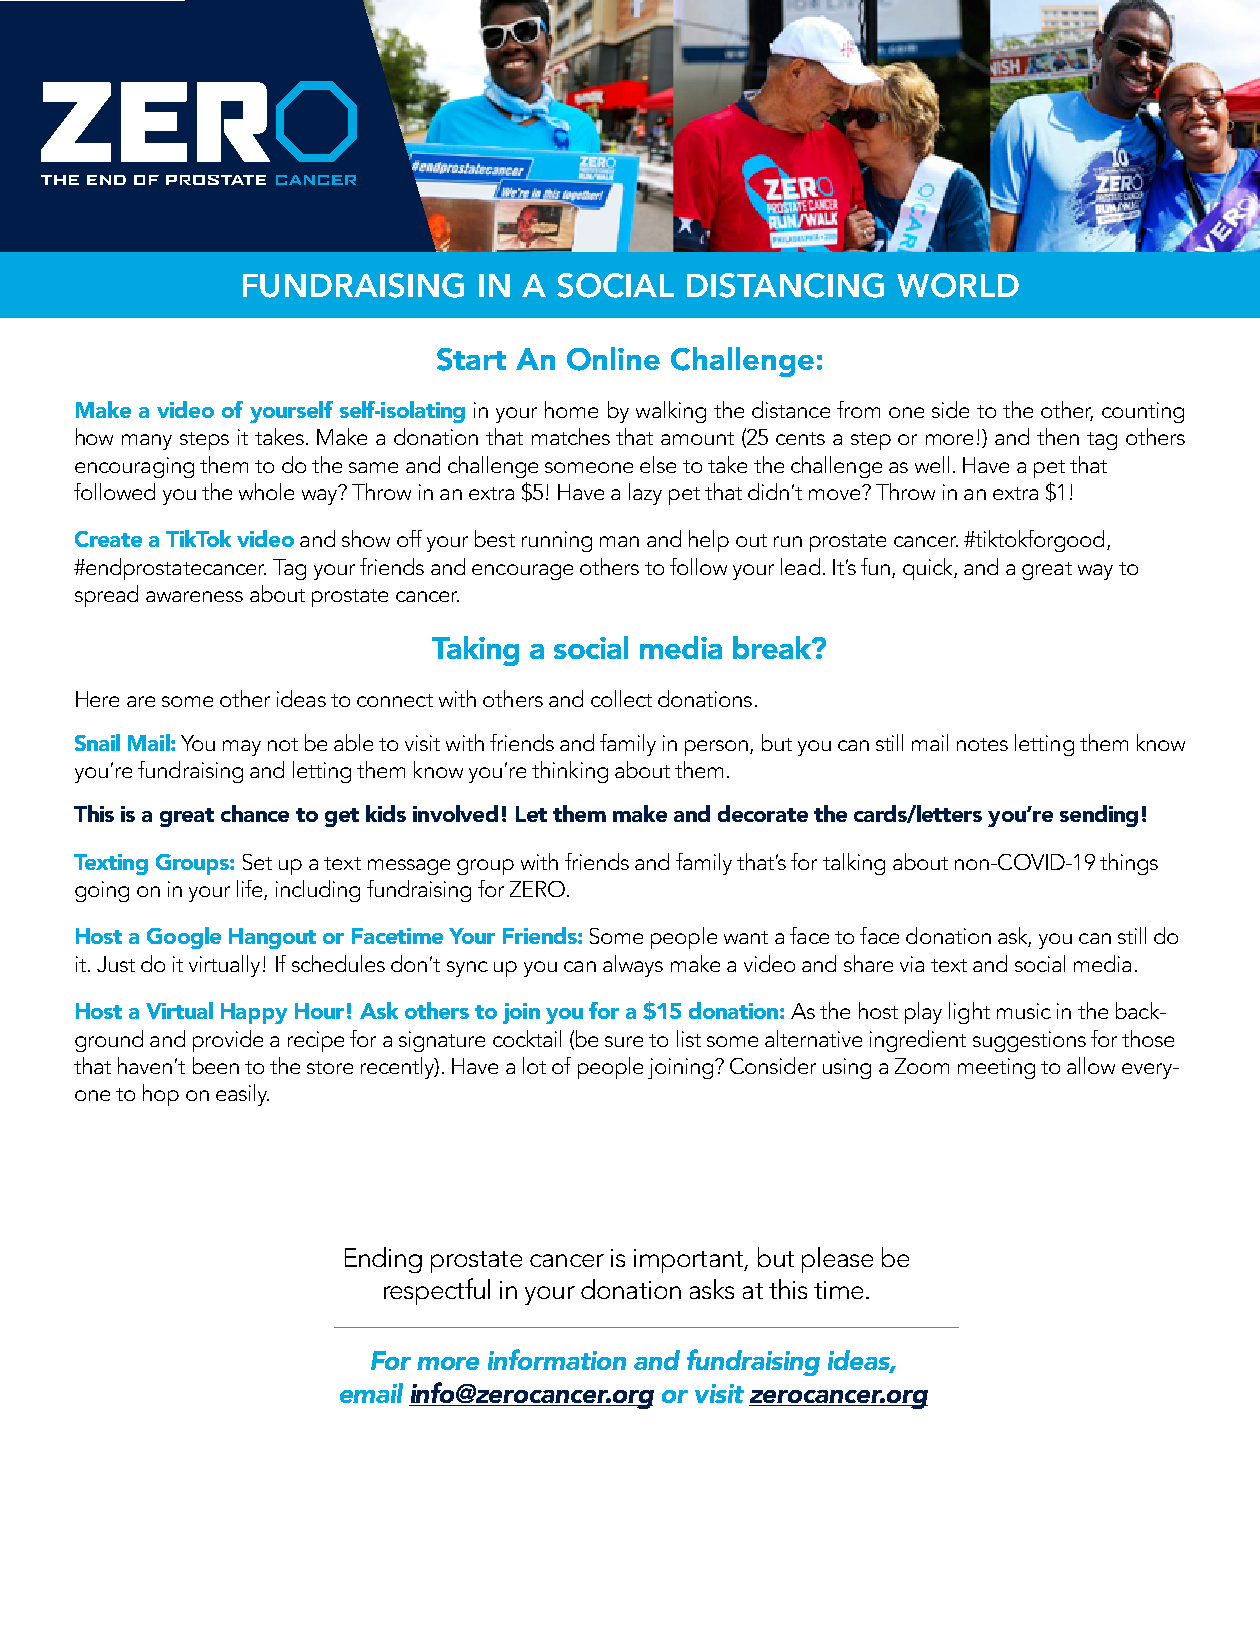 The width and height of the page is (1260, 1631). I want to click on WORLD, so click(958, 285).
